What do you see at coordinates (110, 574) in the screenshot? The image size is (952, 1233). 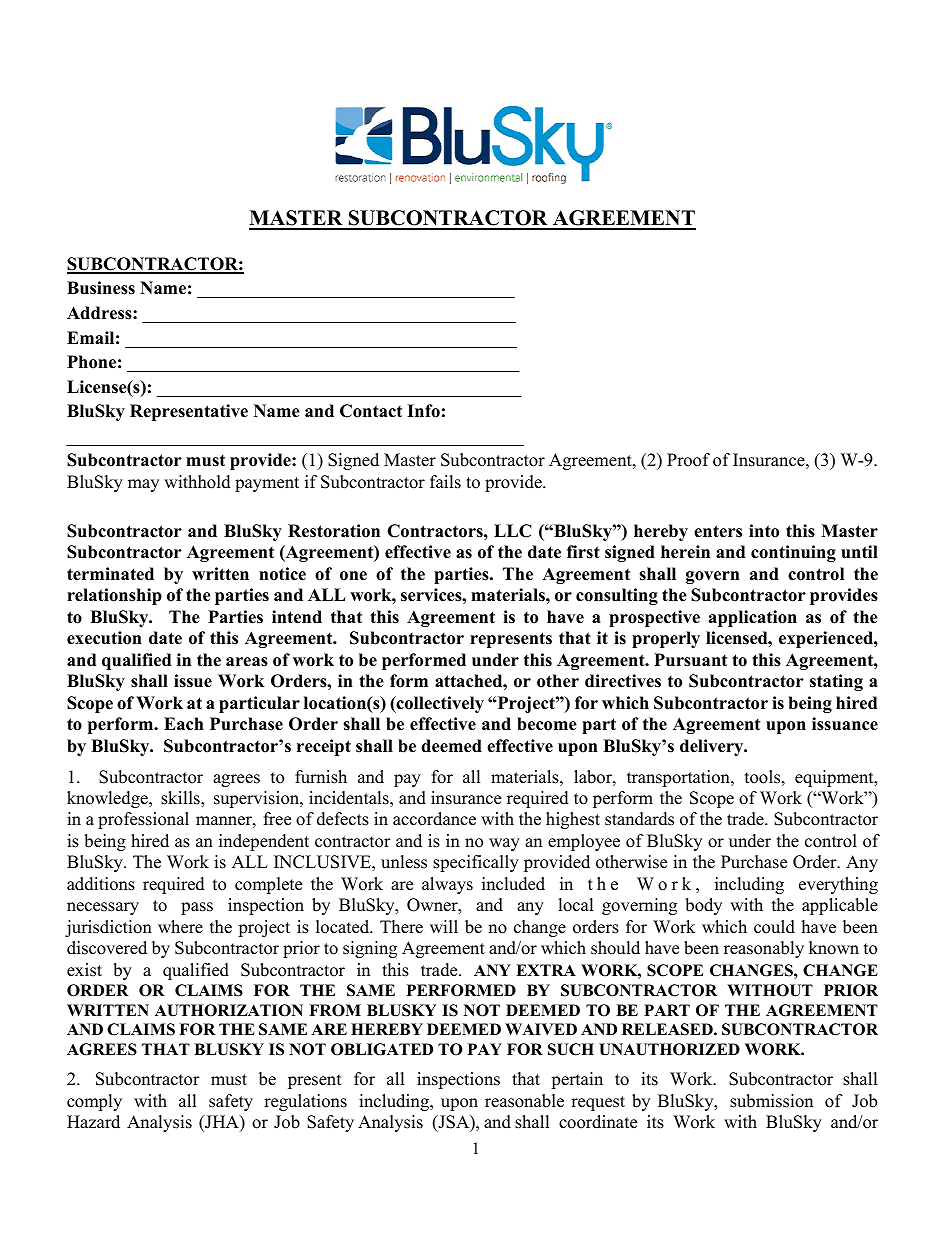 I see `terminated` at bounding box center [110, 574].
